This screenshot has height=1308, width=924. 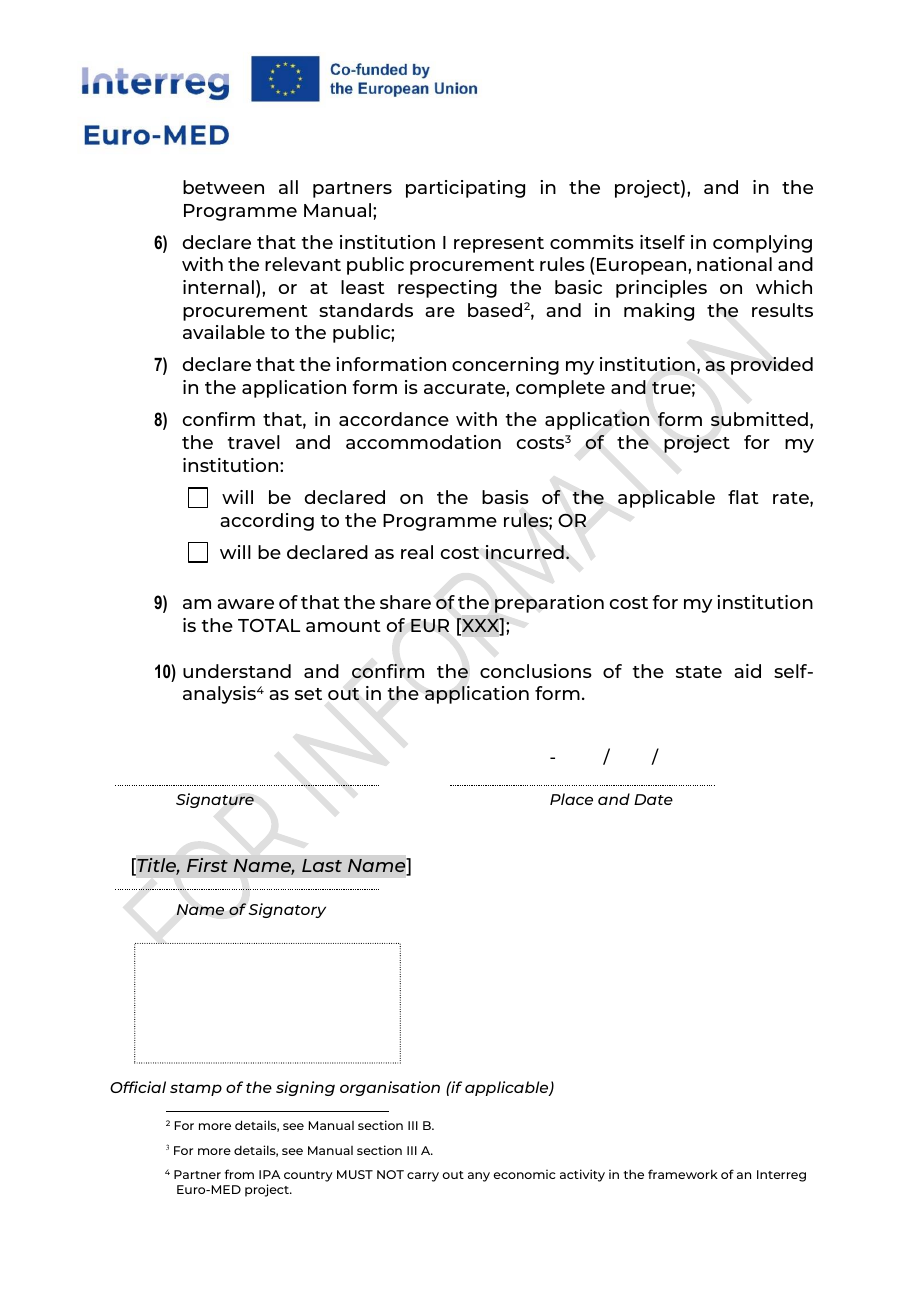 I want to click on between, so click(x=223, y=187).
